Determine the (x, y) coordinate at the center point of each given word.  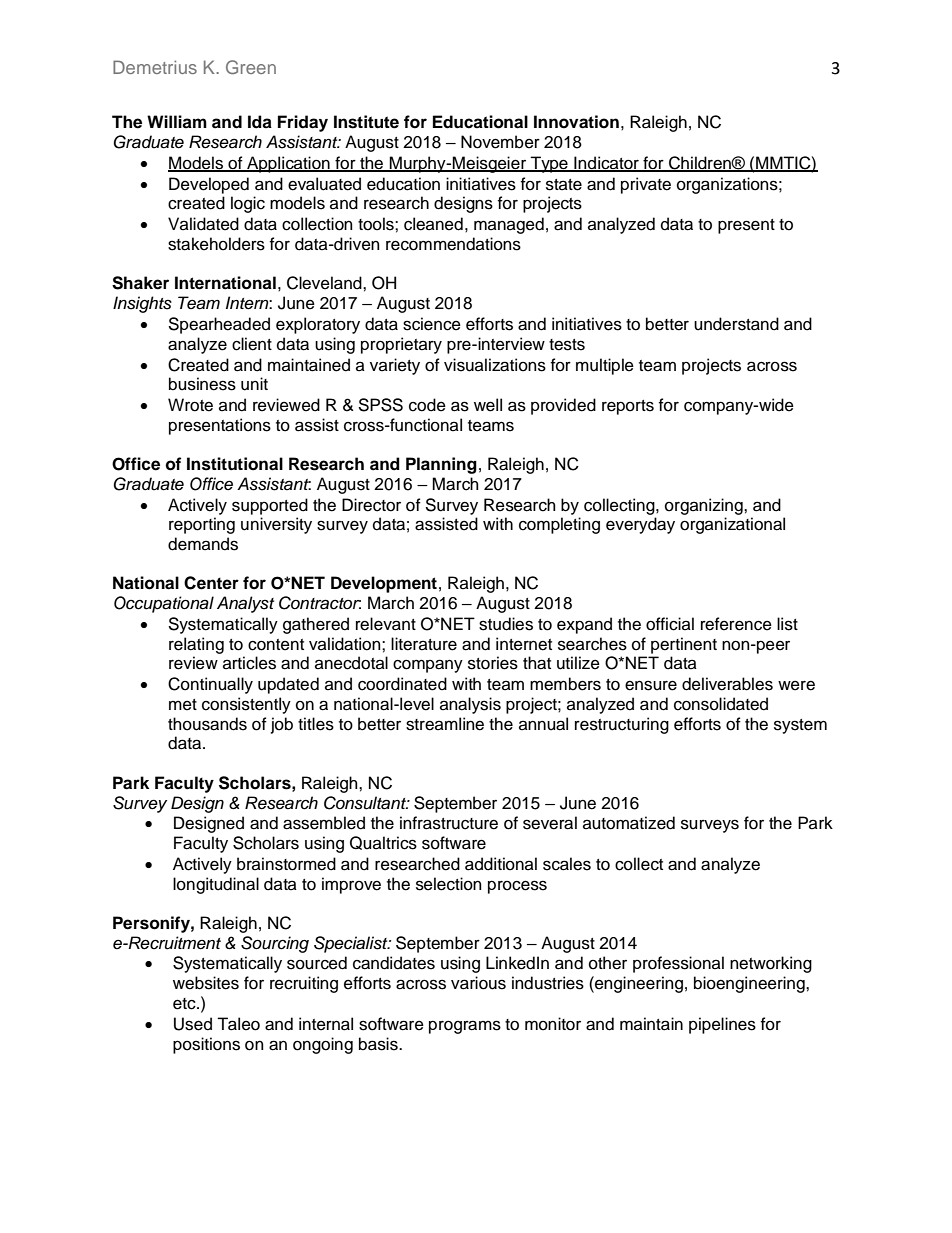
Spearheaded (219, 325)
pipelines (722, 1025)
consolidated (721, 704)
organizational (732, 525)
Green (251, 67)
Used (193, 1024)
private (646, 185)
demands (203, 544)
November (500, 142)
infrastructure (449, 823)
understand (736, 324)
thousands (207, 724)
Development (384, 584)
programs (465, 1027)
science (432, 324)
